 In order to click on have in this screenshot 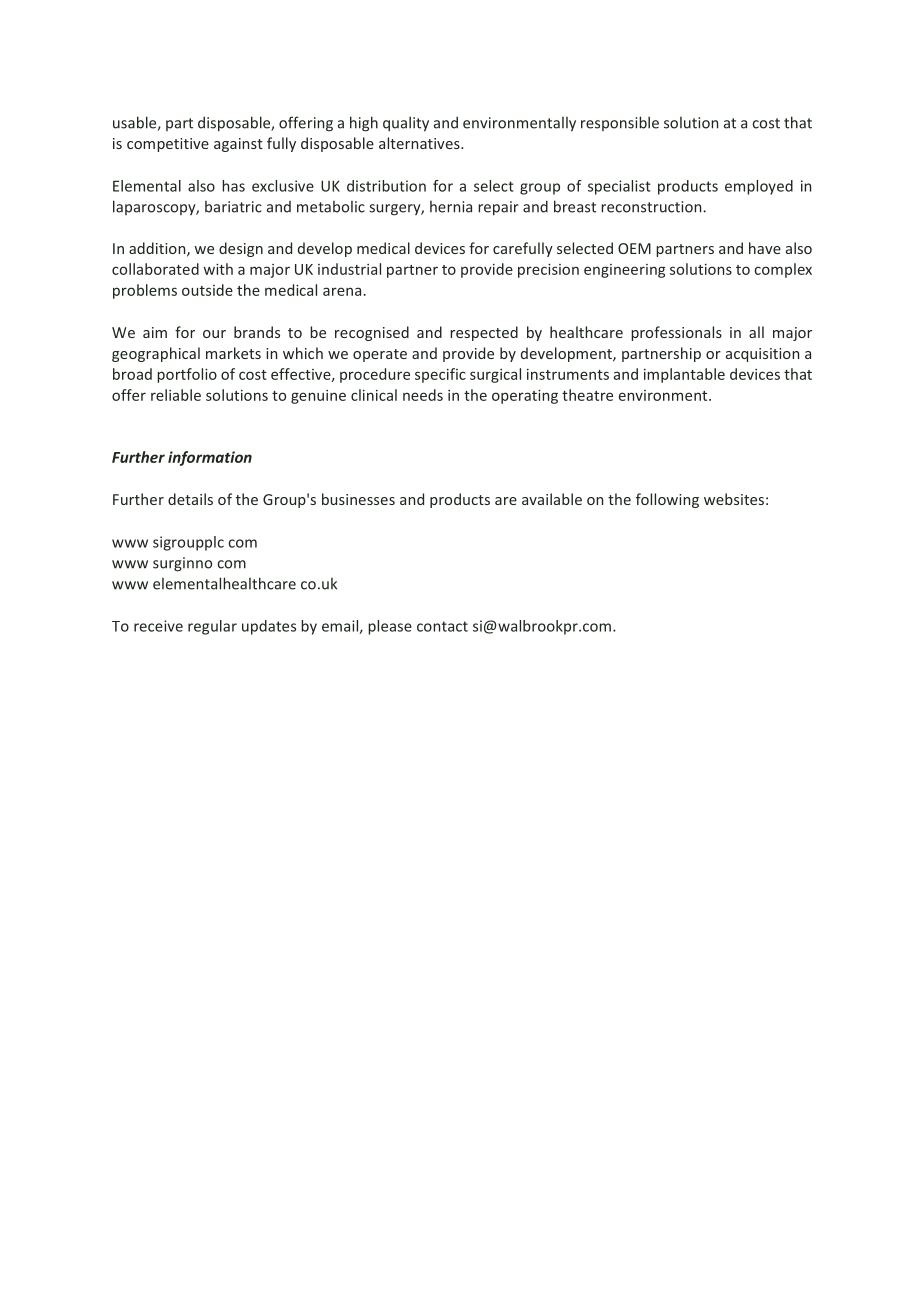, I will do `click(765, 248)`.
